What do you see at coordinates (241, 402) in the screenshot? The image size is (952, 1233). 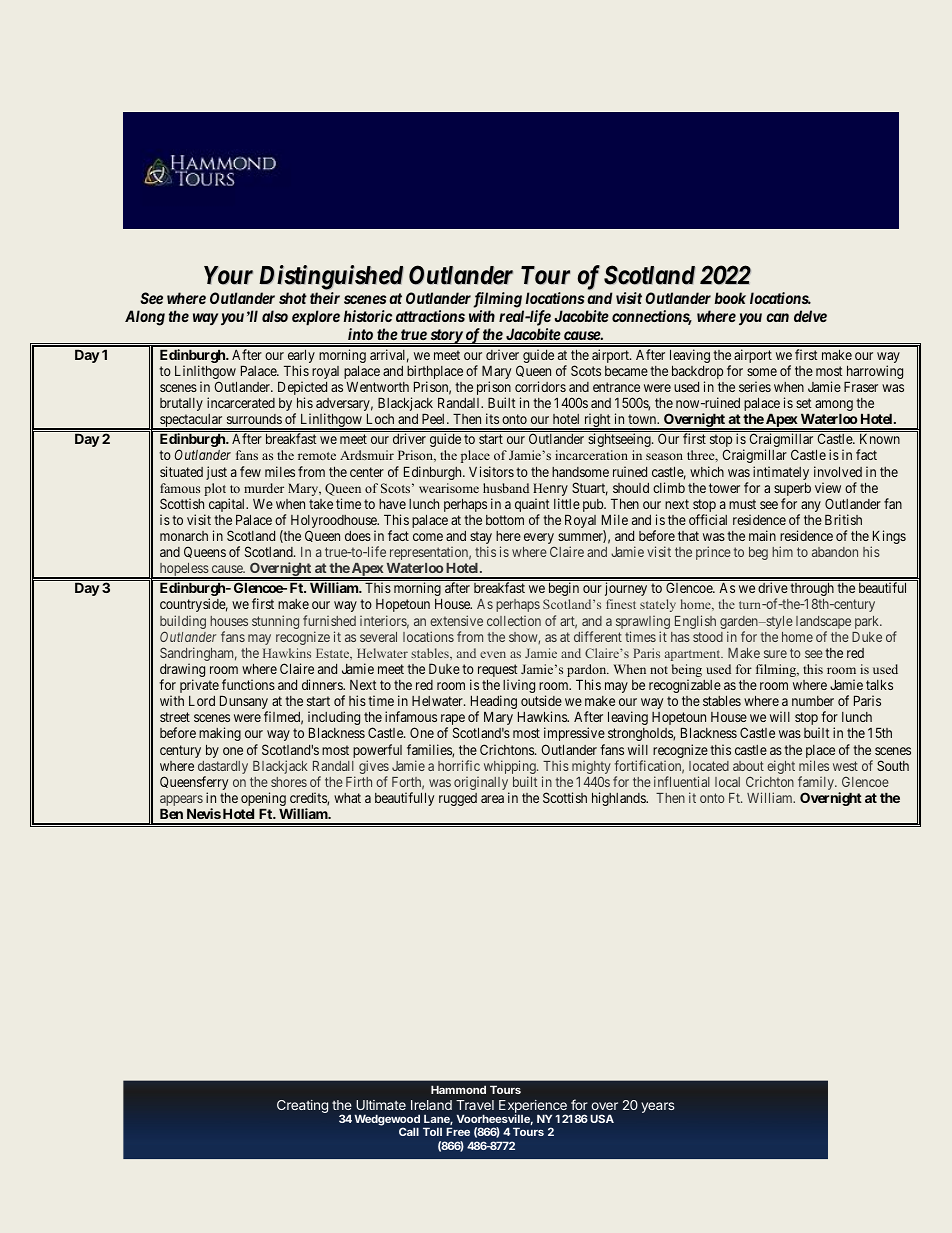 I see `incarcerated` at bounding box center [241, 402].
